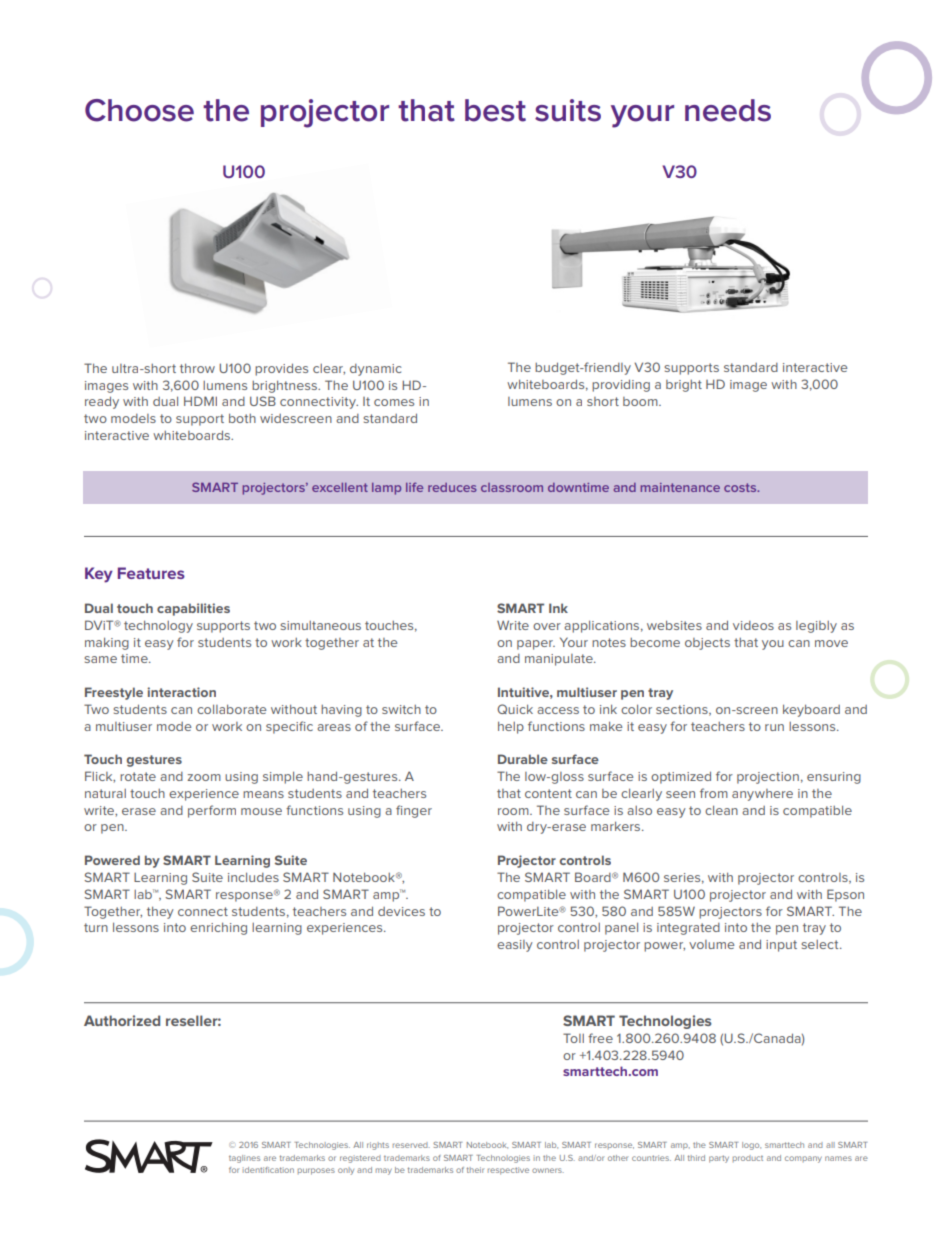 The width and height of the screenshot is (952, 1233). What do you see at coordinates (244, 1159) in the screenshot?
I see `taglines` at bounding box center [244, 1159].
